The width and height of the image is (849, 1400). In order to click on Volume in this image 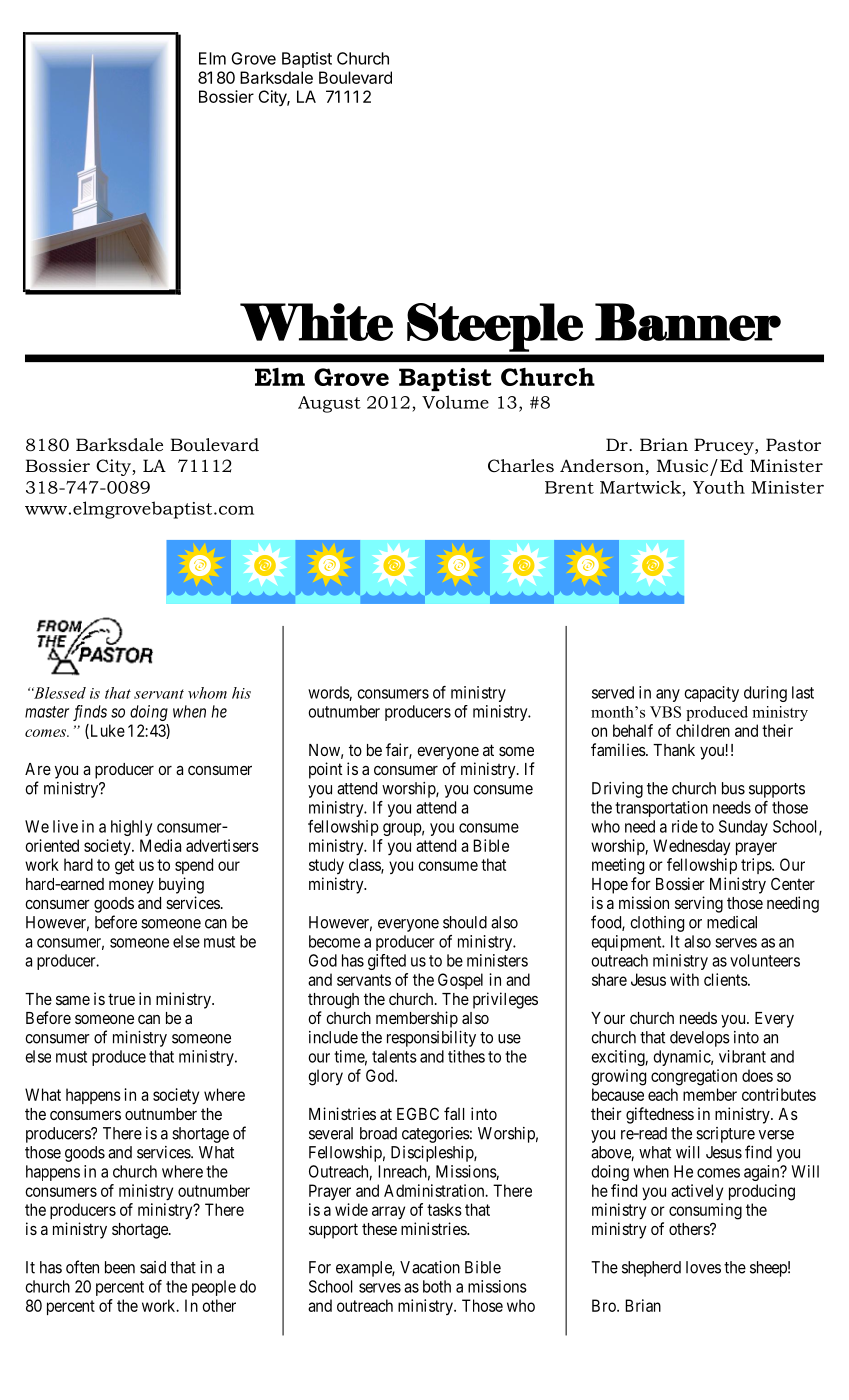, I will do `click(455, 402)`.
